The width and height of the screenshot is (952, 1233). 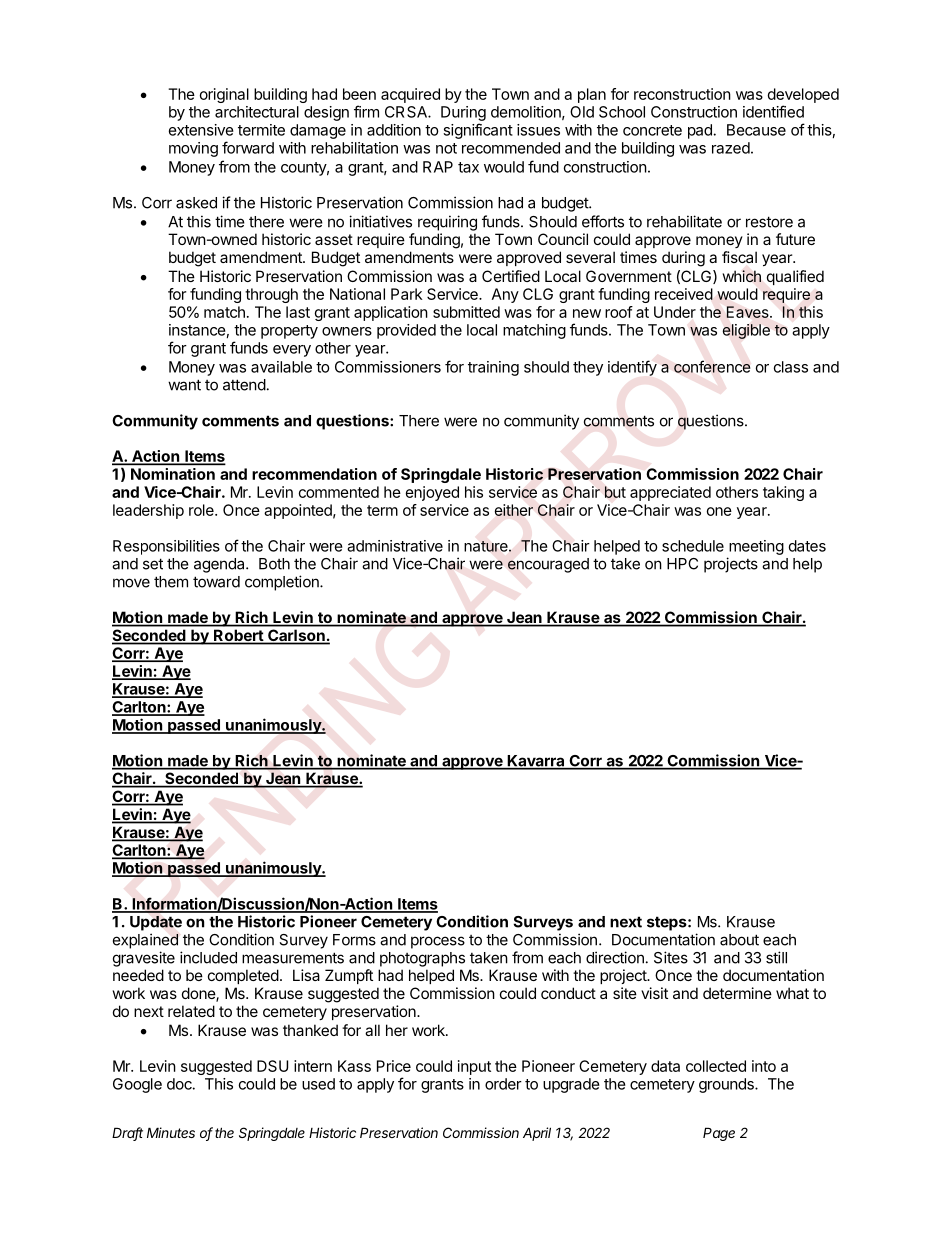 What do you see at coordinates (478, 131) in the screenshot?
I see `significant` at bounding box center [478, 131].
